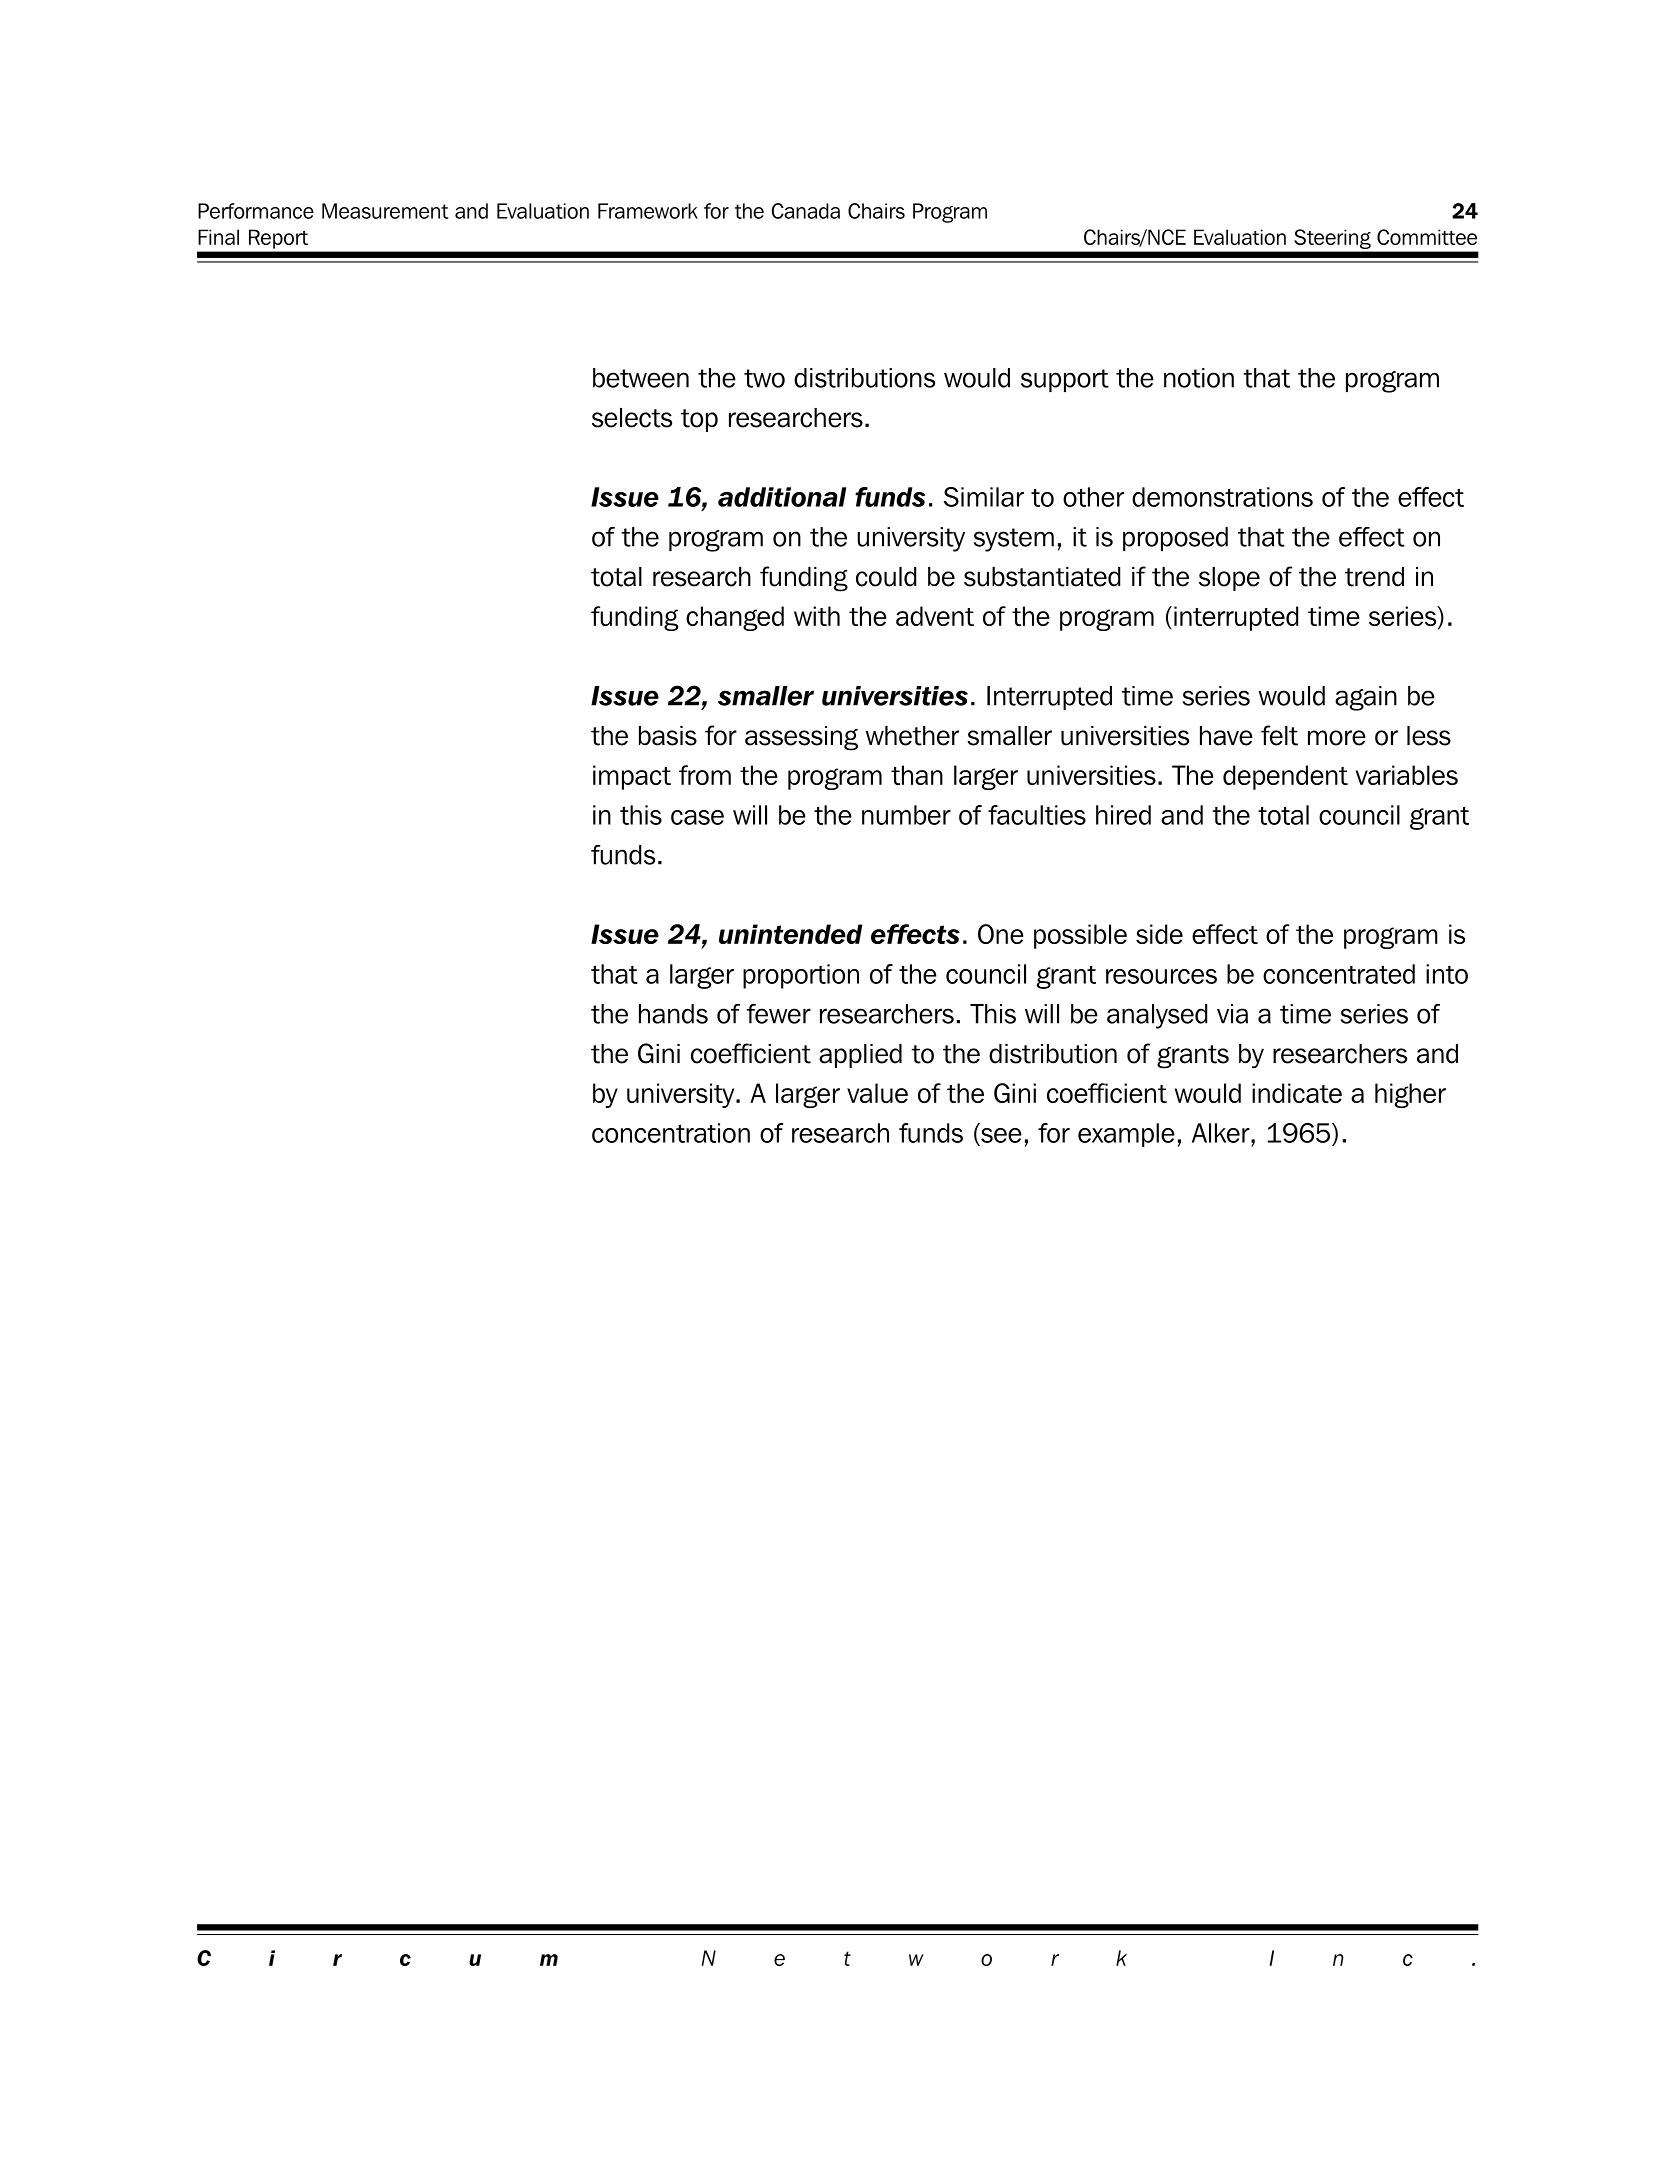 This screenshot has width=1675, height=2168. I want to click on demonstrations, so click(1222, 497).
